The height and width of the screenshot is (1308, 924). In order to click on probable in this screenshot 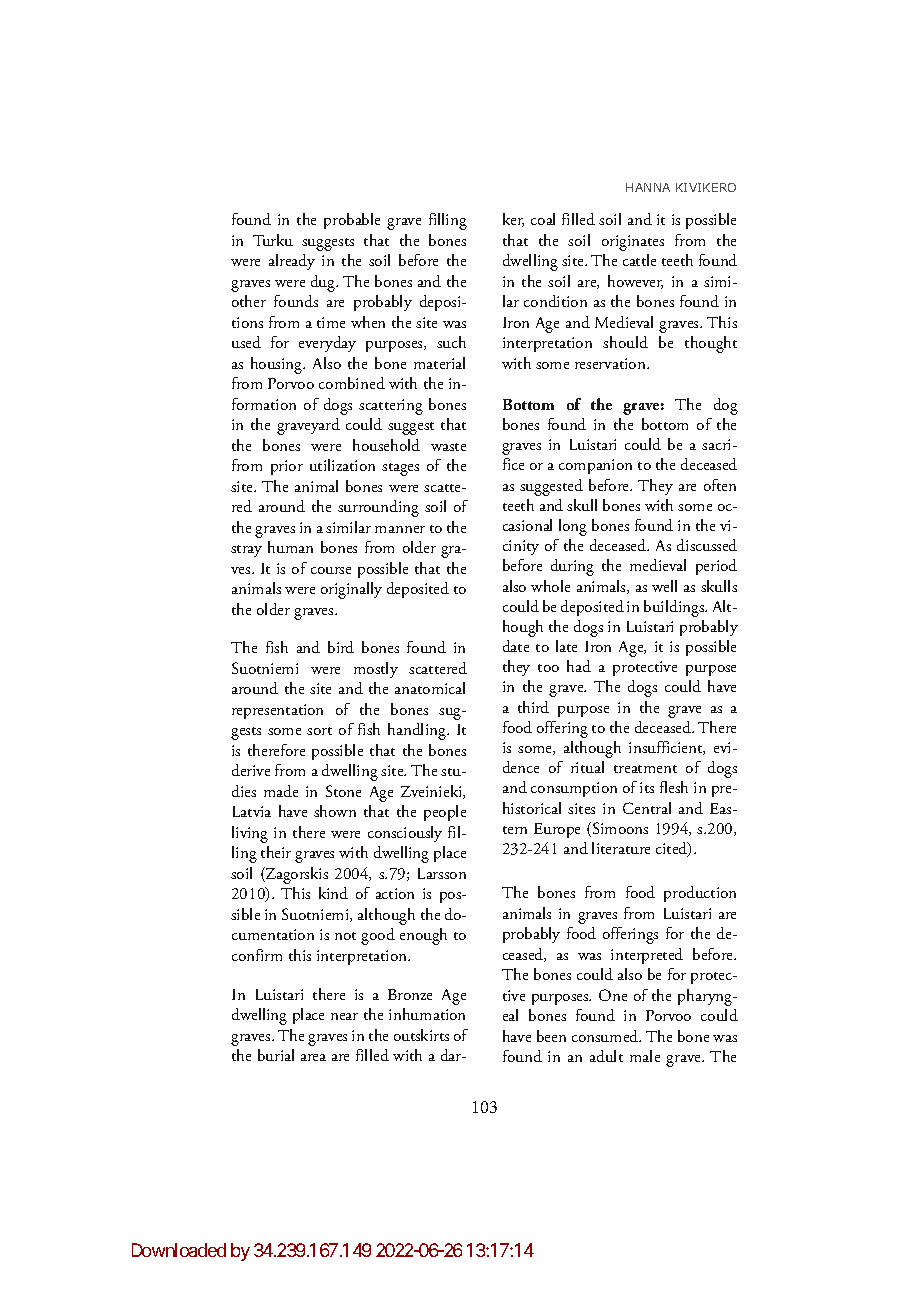, I will do `click(352, 221)`.
